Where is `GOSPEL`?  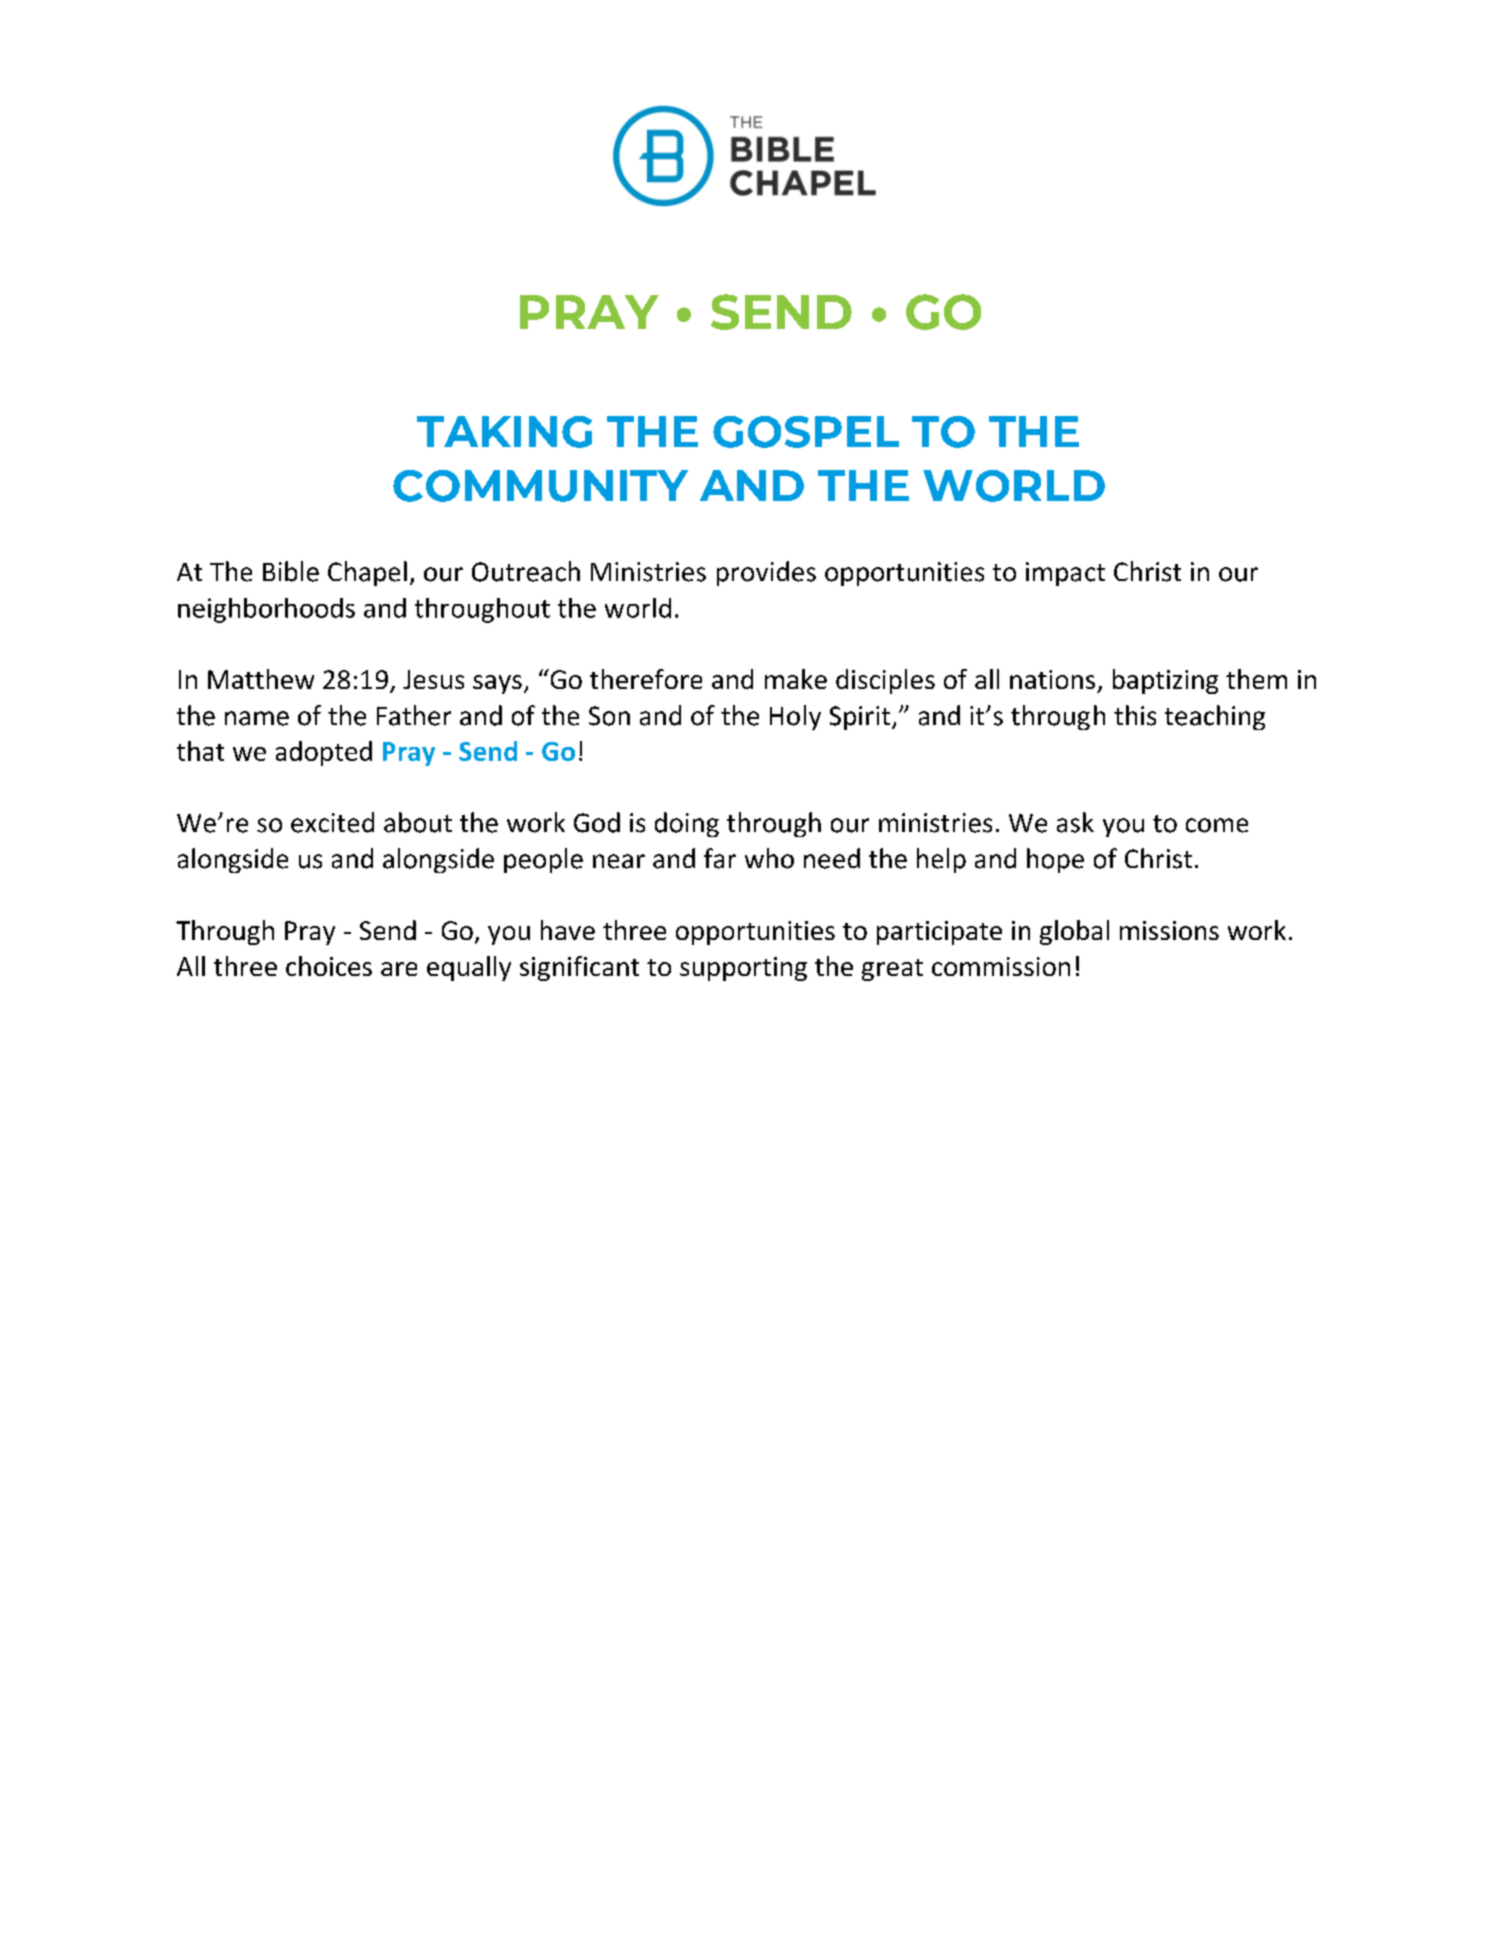
GOSPEL is located at coordinates (806, 432).
